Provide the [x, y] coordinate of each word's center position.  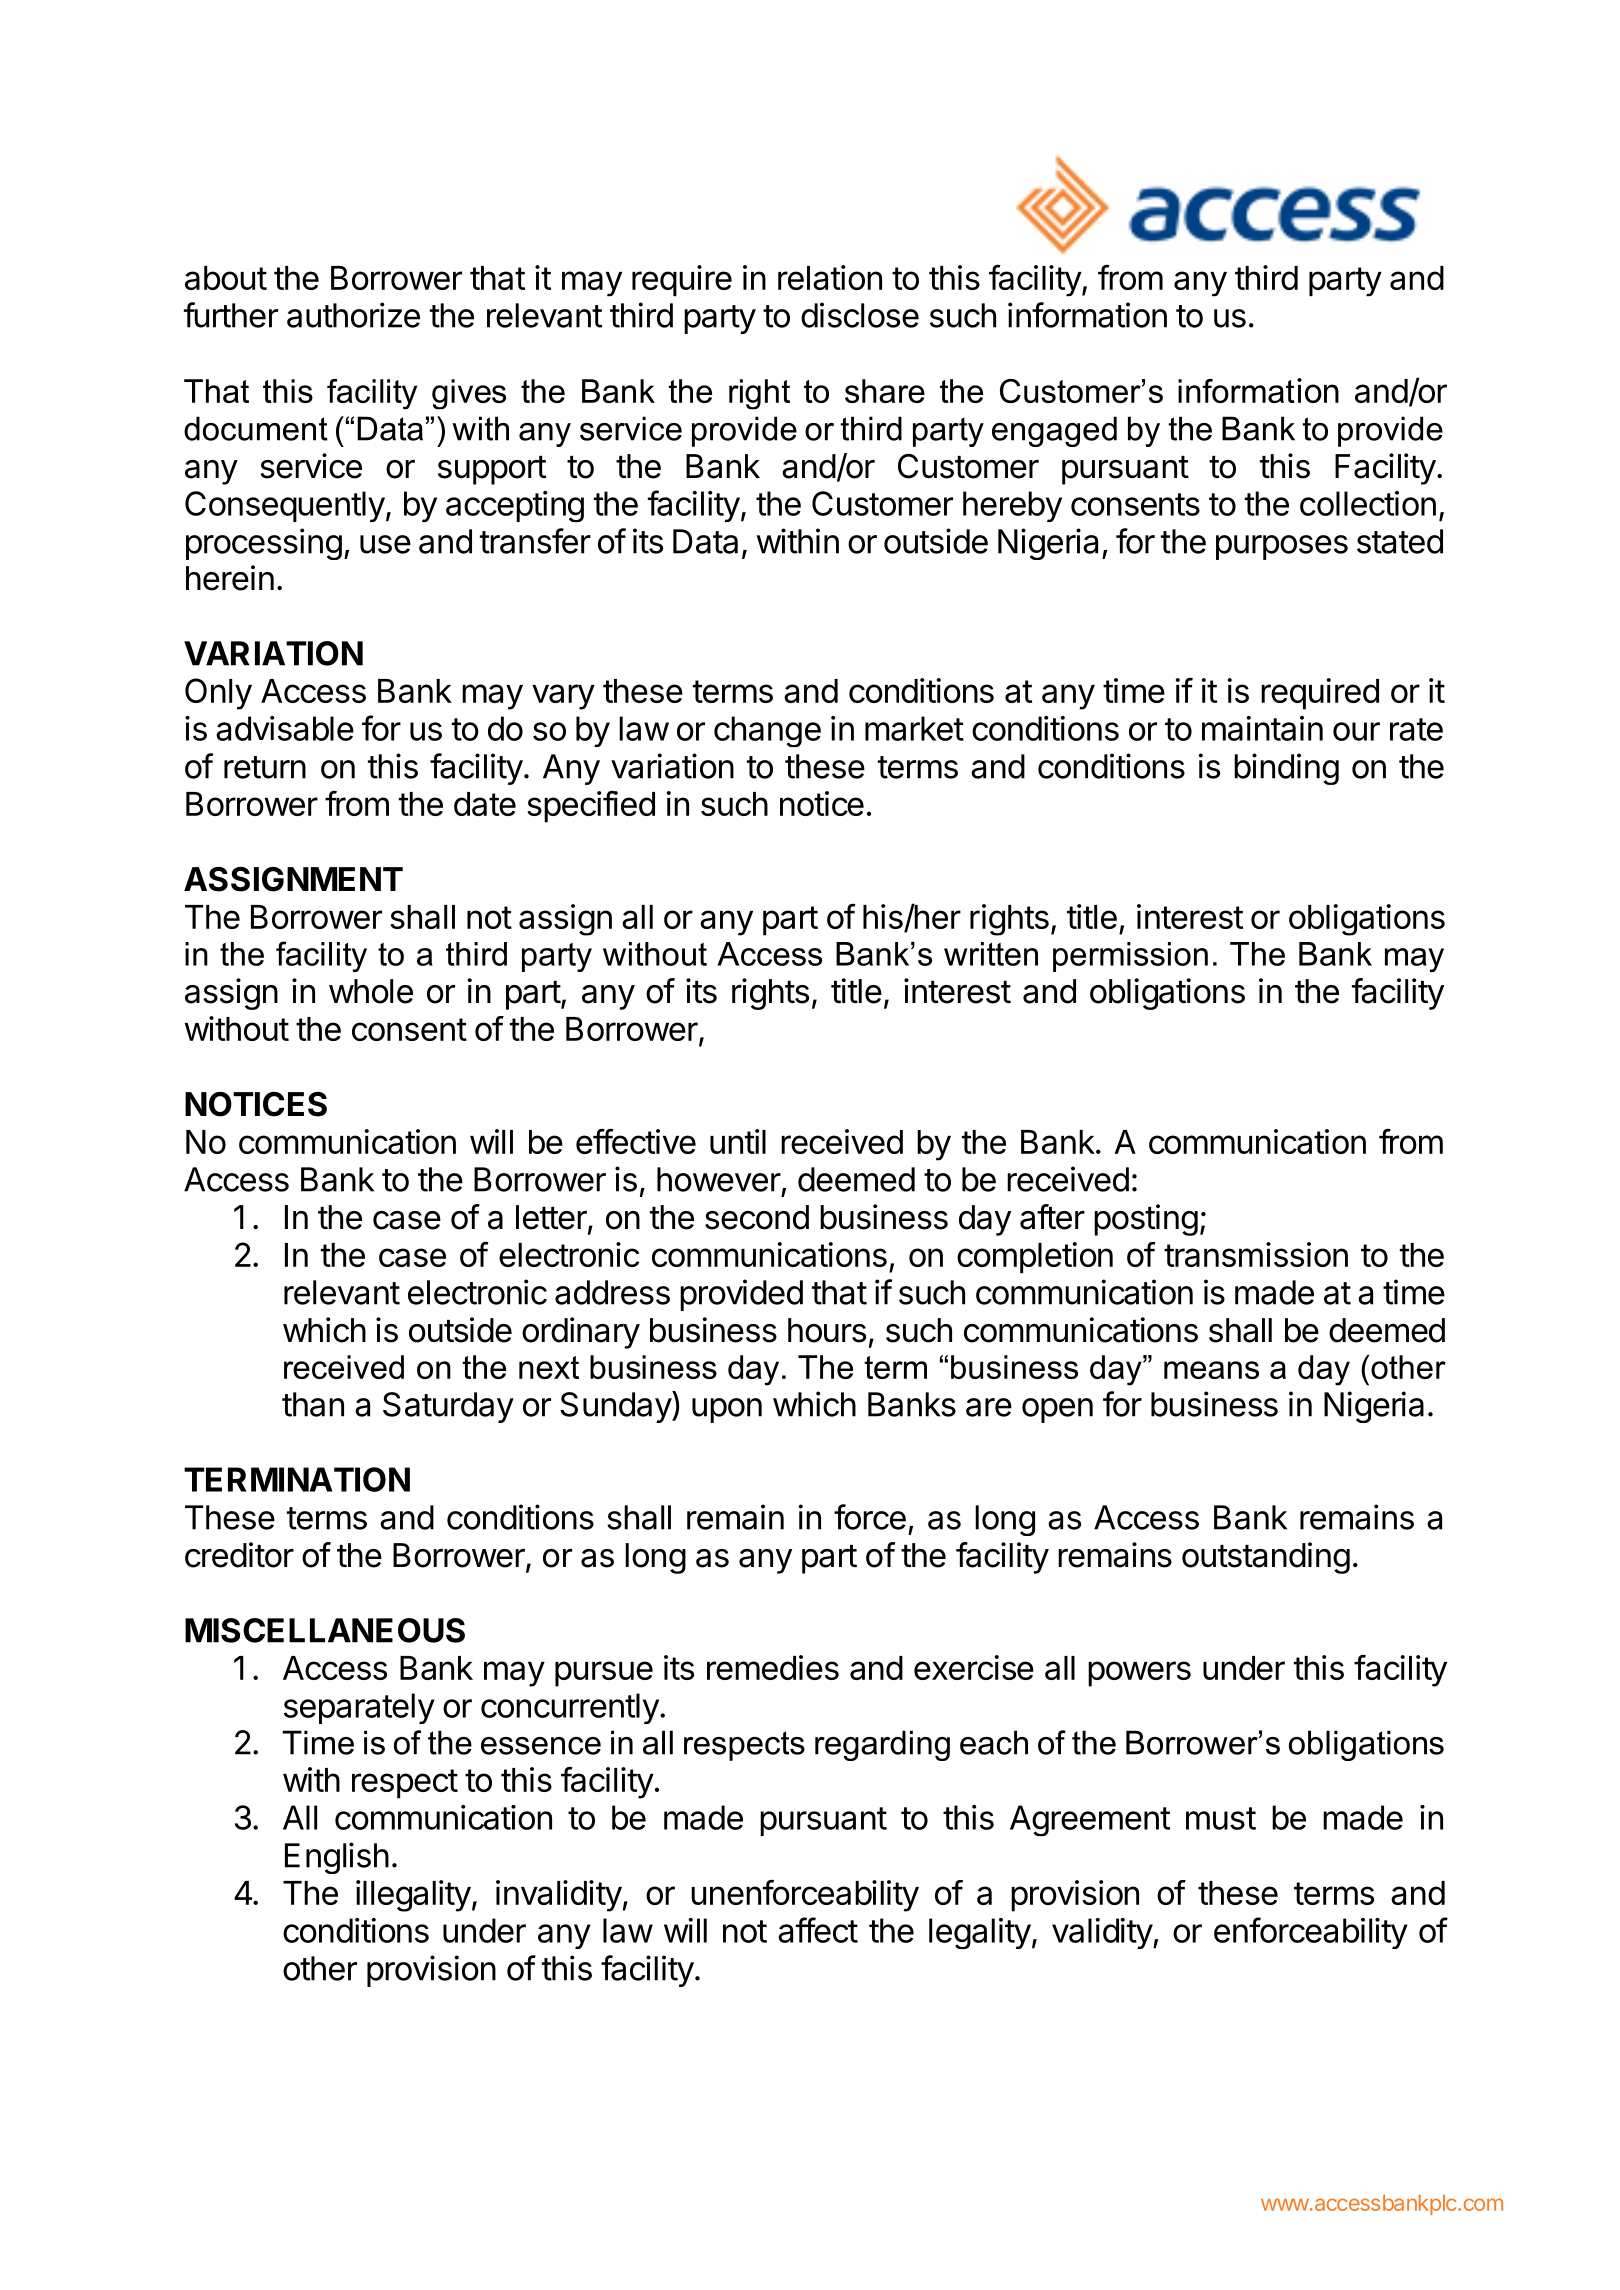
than [313, 1404]
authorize [353, 315]
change [767, 731]
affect [818, 1930]
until [738, 1141]
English [337, 1858]
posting [1146, 1220]
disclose [860, 315]
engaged [1054, 431]
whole [371, 991]
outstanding [1266, 1558]
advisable [285, 728]
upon [727, 1410]
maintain [1262, 728]
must [1221, 1818]
